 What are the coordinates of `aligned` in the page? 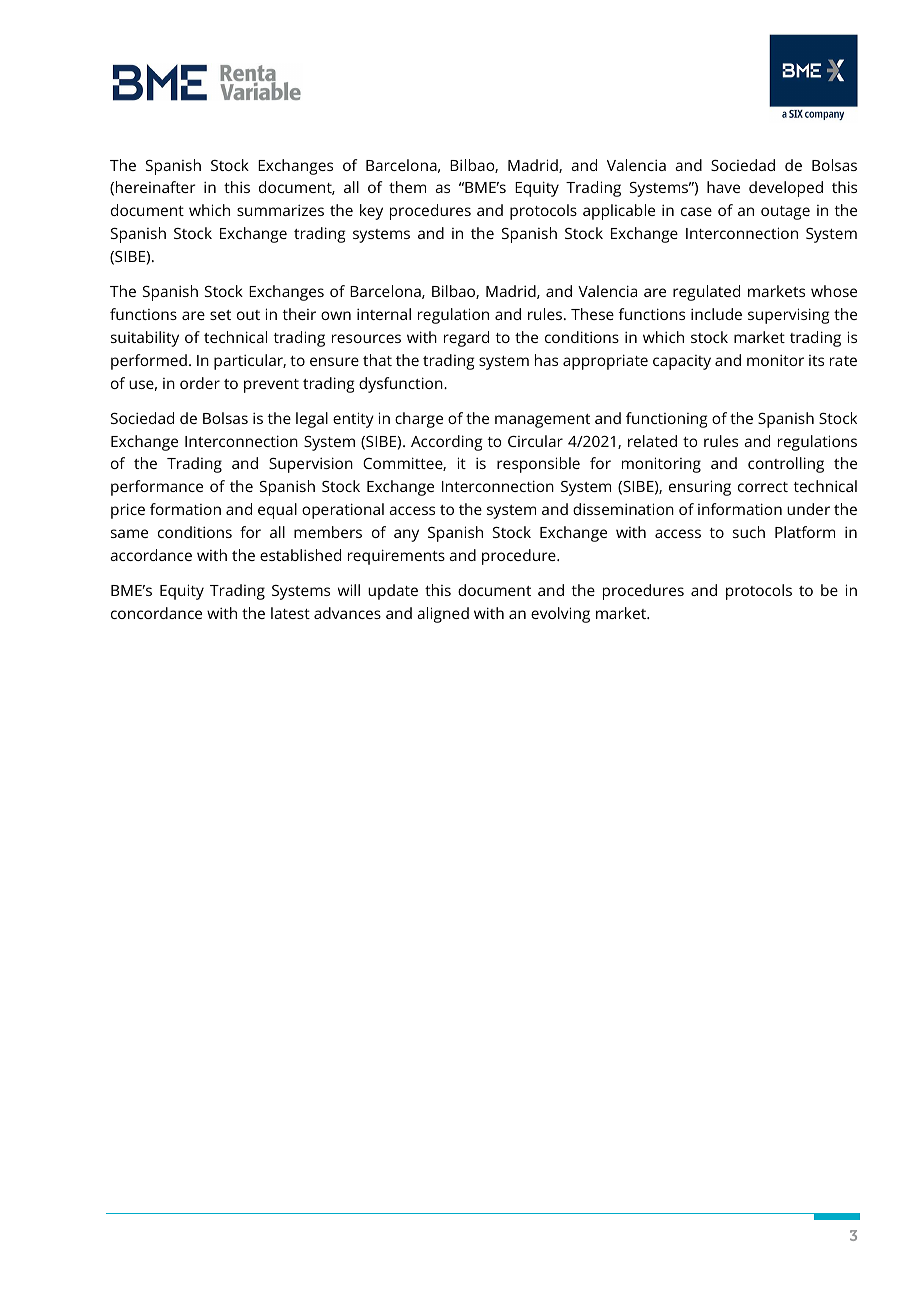 It's located at (443, 615).
